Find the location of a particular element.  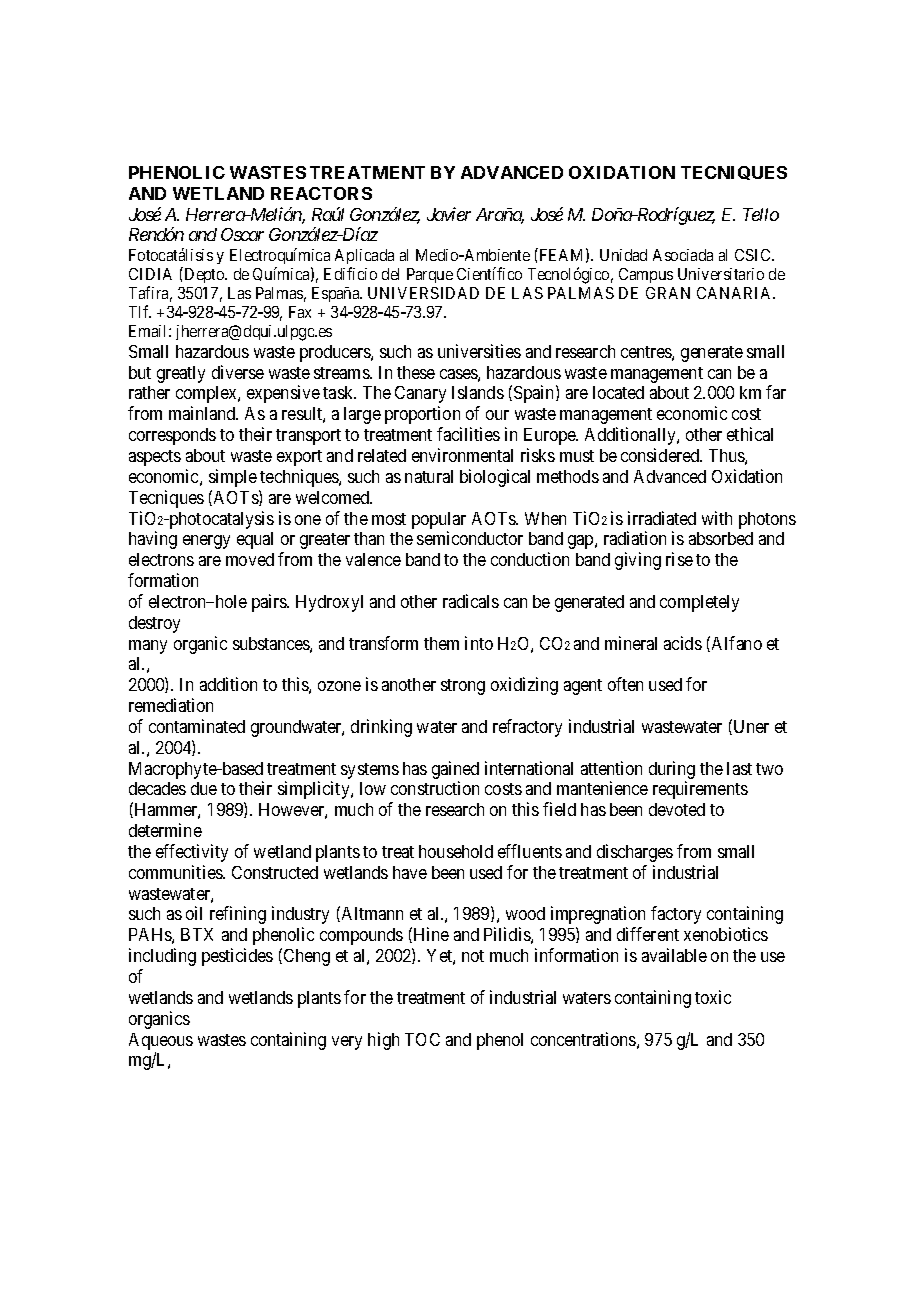

during is located at coordinates (672, 771).
